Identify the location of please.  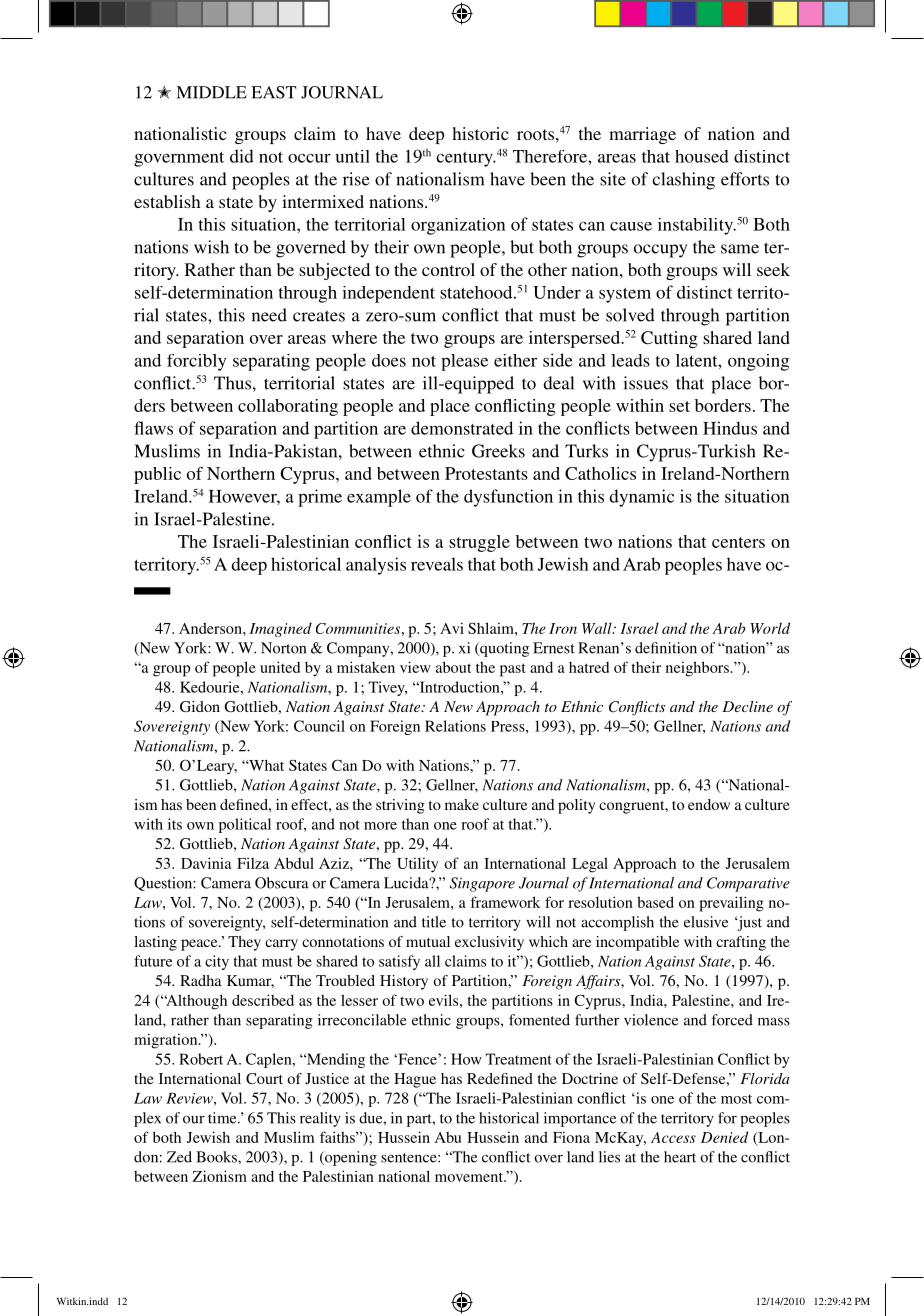
(464, 362).
